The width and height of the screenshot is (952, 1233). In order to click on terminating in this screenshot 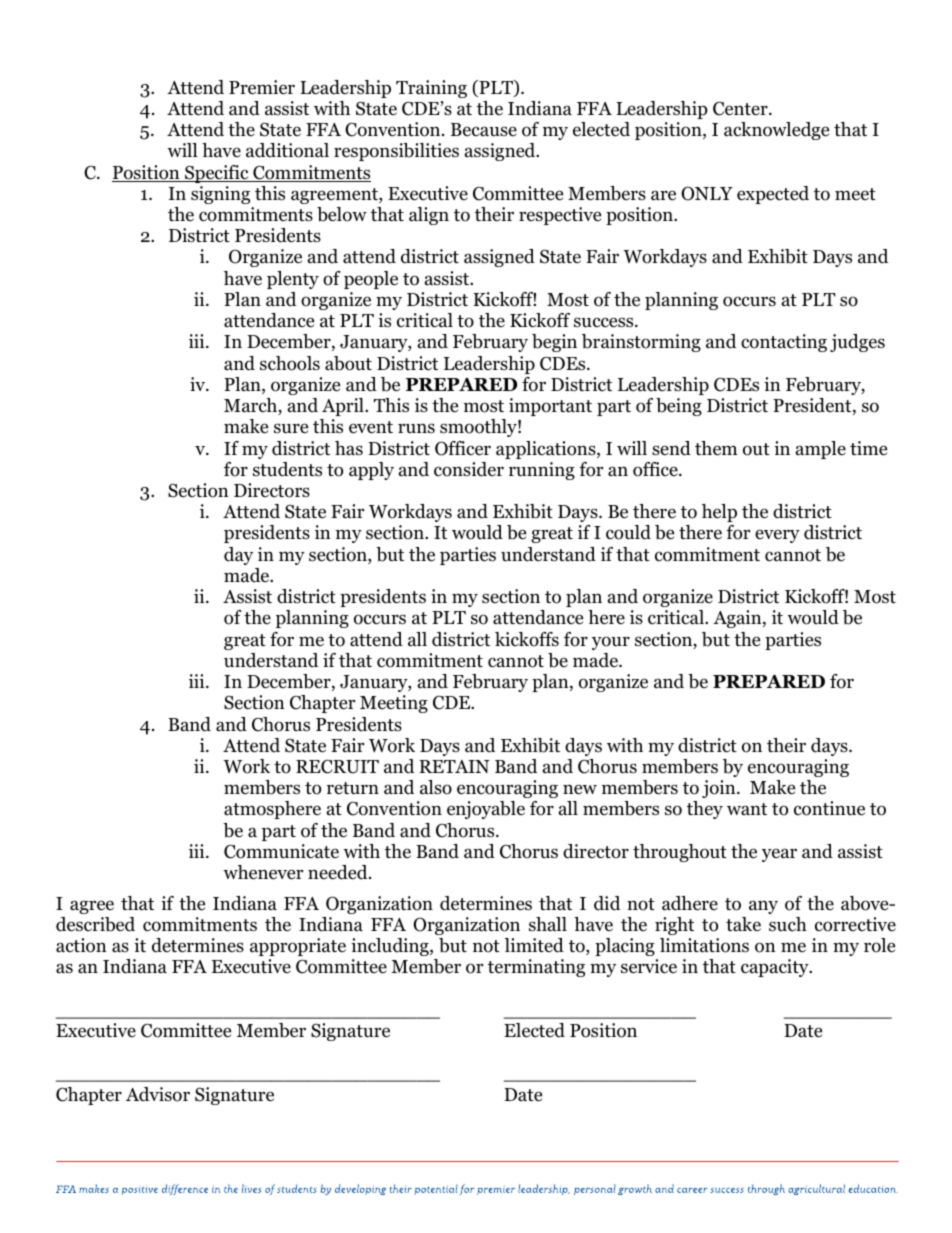, I will do `click(536, 968)`.
